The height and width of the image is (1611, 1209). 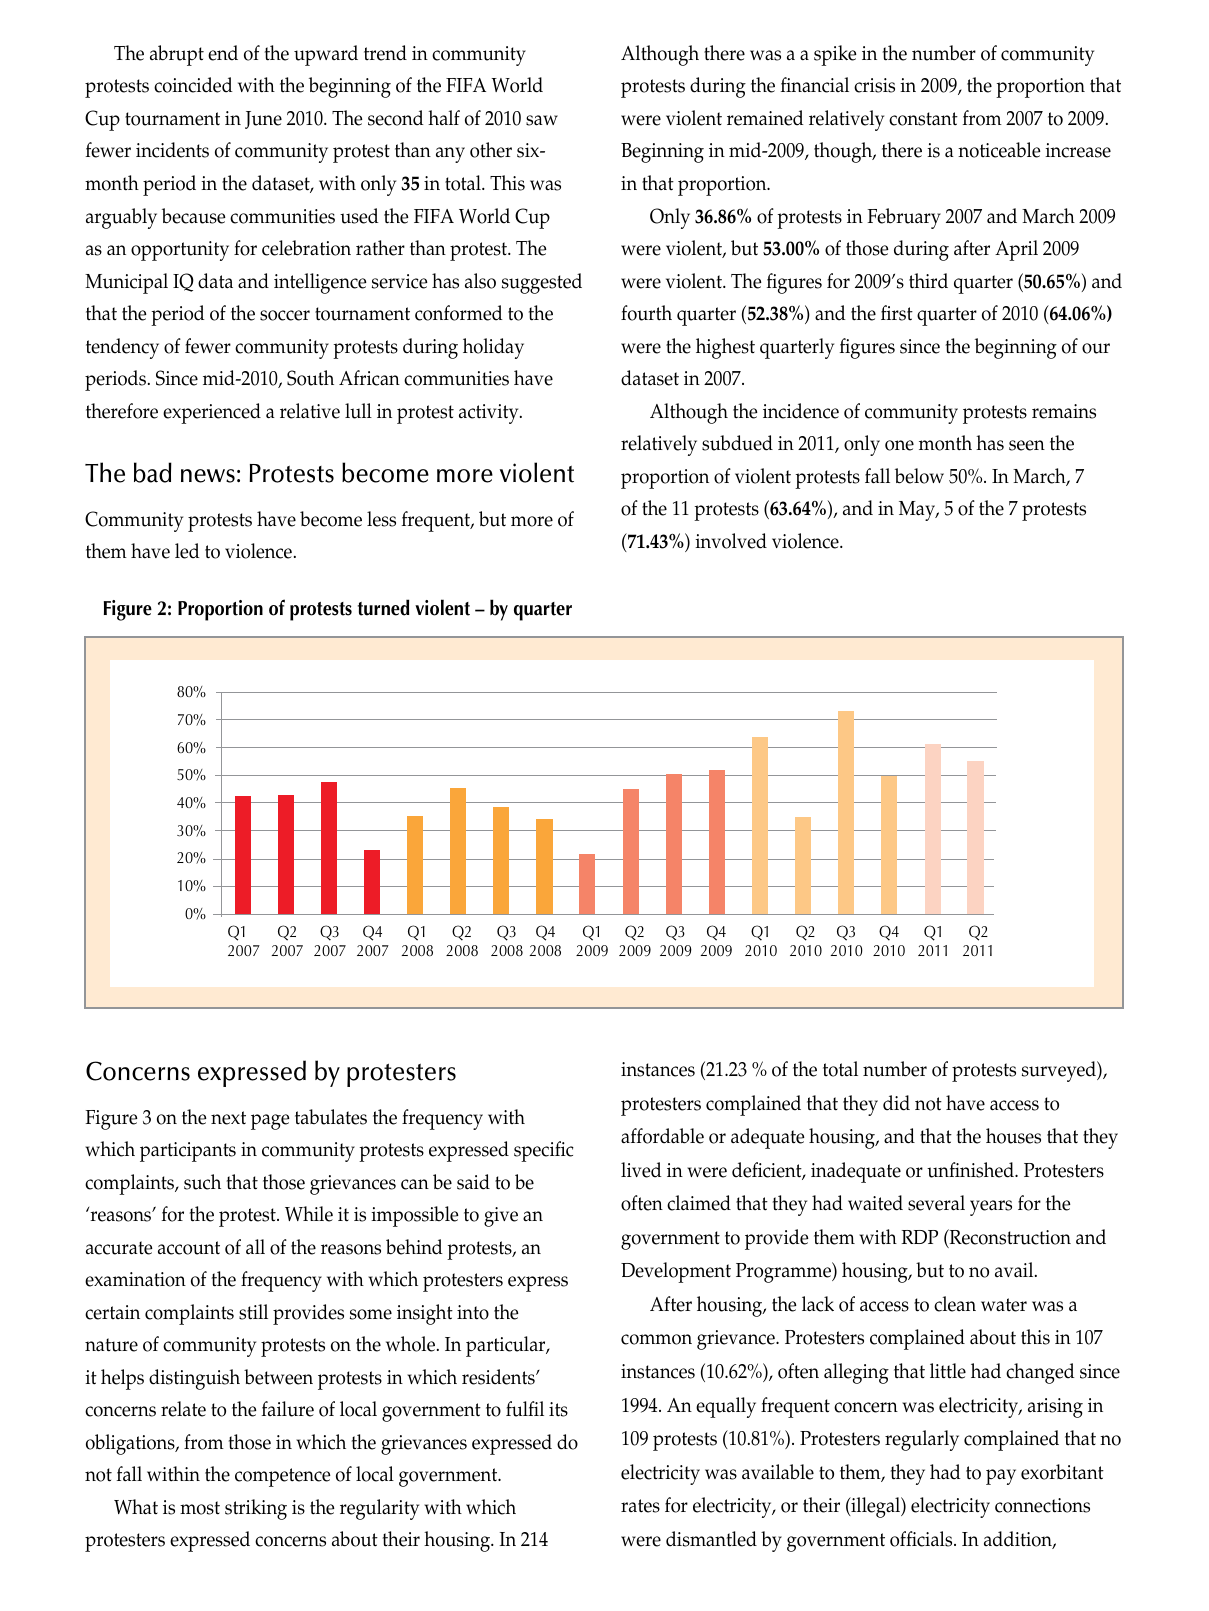 What do you see at coordinates (542, 120) in the image?
I see `saw` at bounding box center [542, 120].
